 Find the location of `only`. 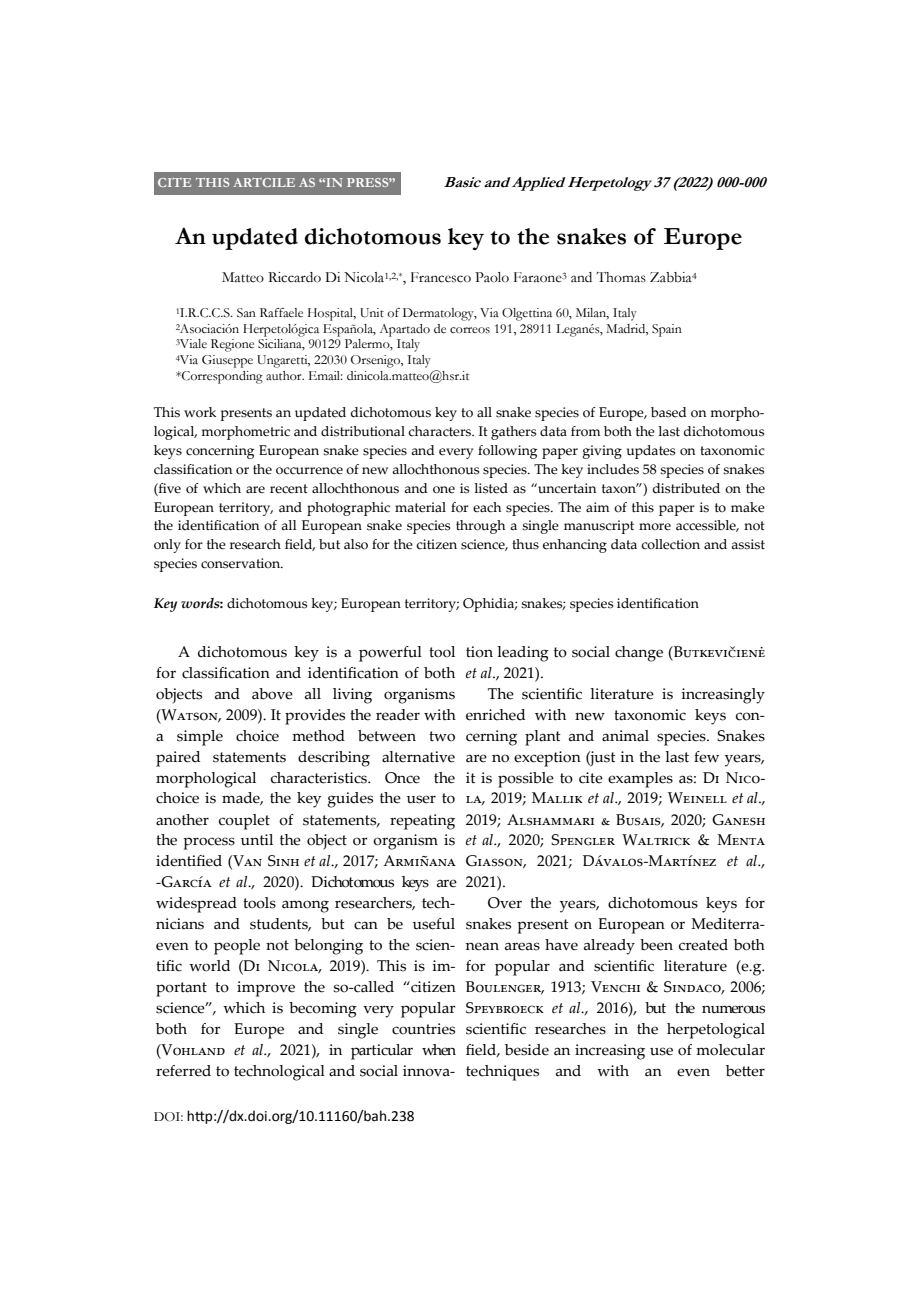

only is located at coordinates (167, 546).
